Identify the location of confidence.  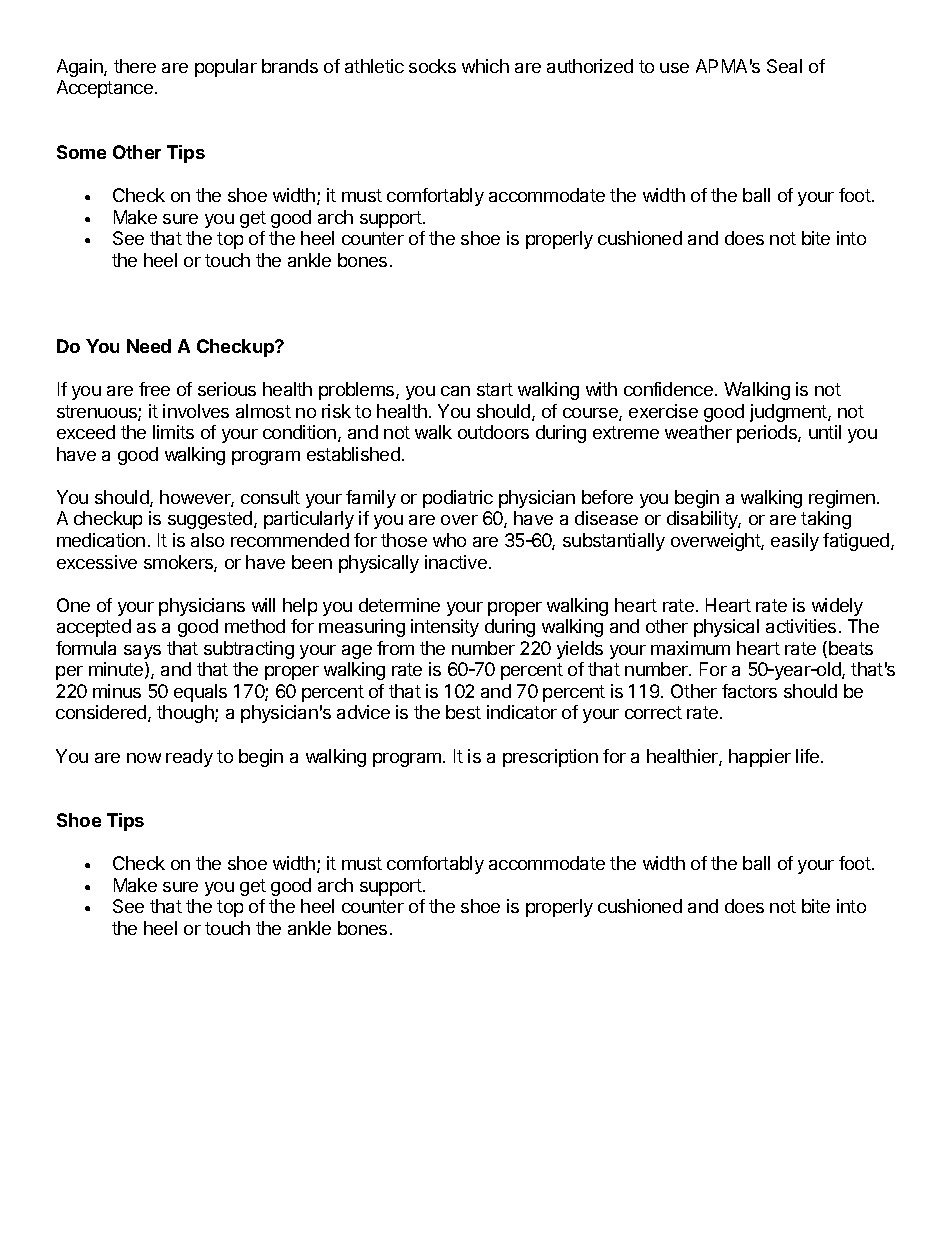
(668, 389).
